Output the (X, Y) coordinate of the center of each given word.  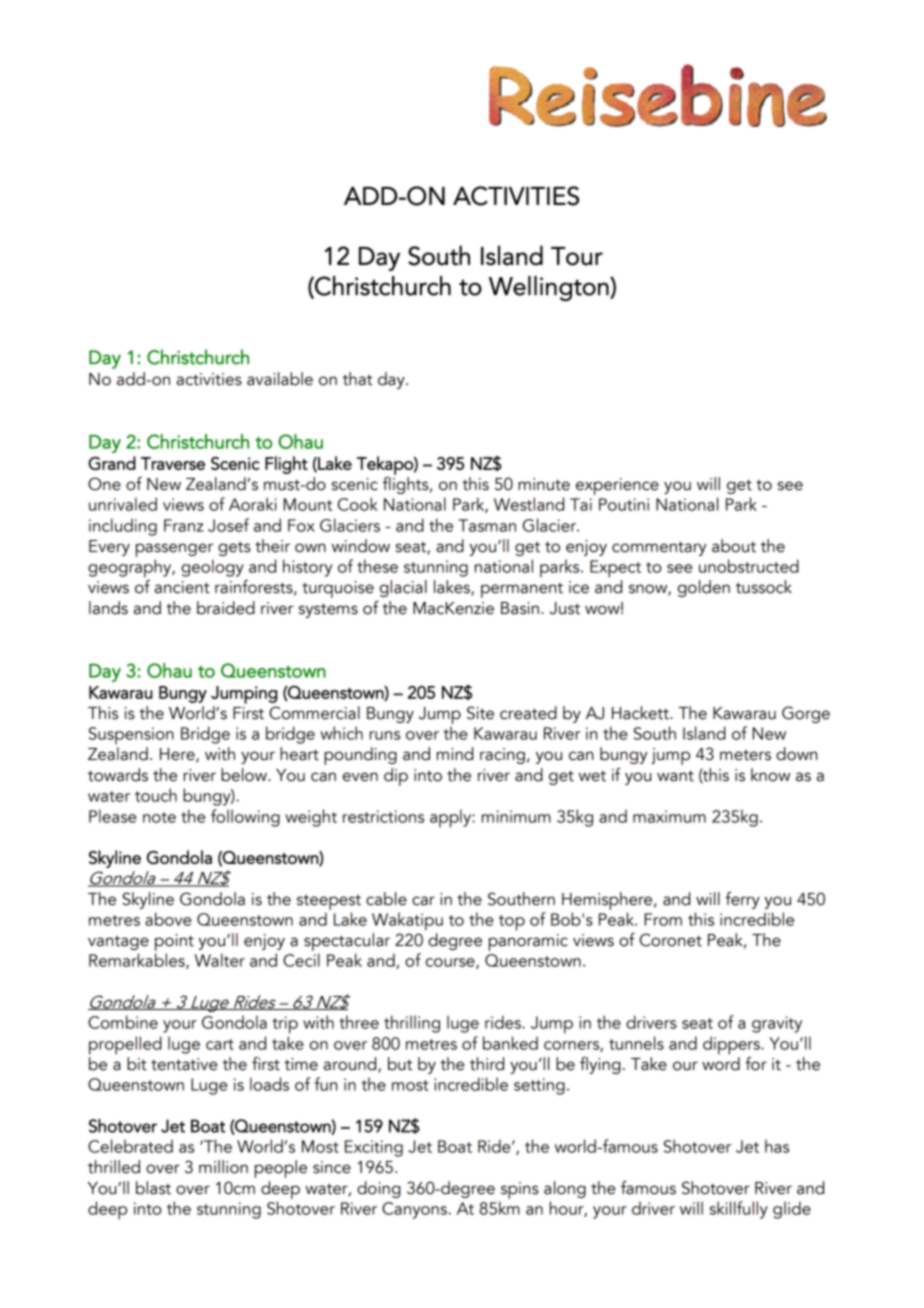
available (280, 379)
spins (520, 1190)
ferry (742, 900)
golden (704, 588)
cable (386, 899)
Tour (577, 256)
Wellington (550, 288)
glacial (403, 588)
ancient (182, 587)
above (168, 919)
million (223, 1167)
